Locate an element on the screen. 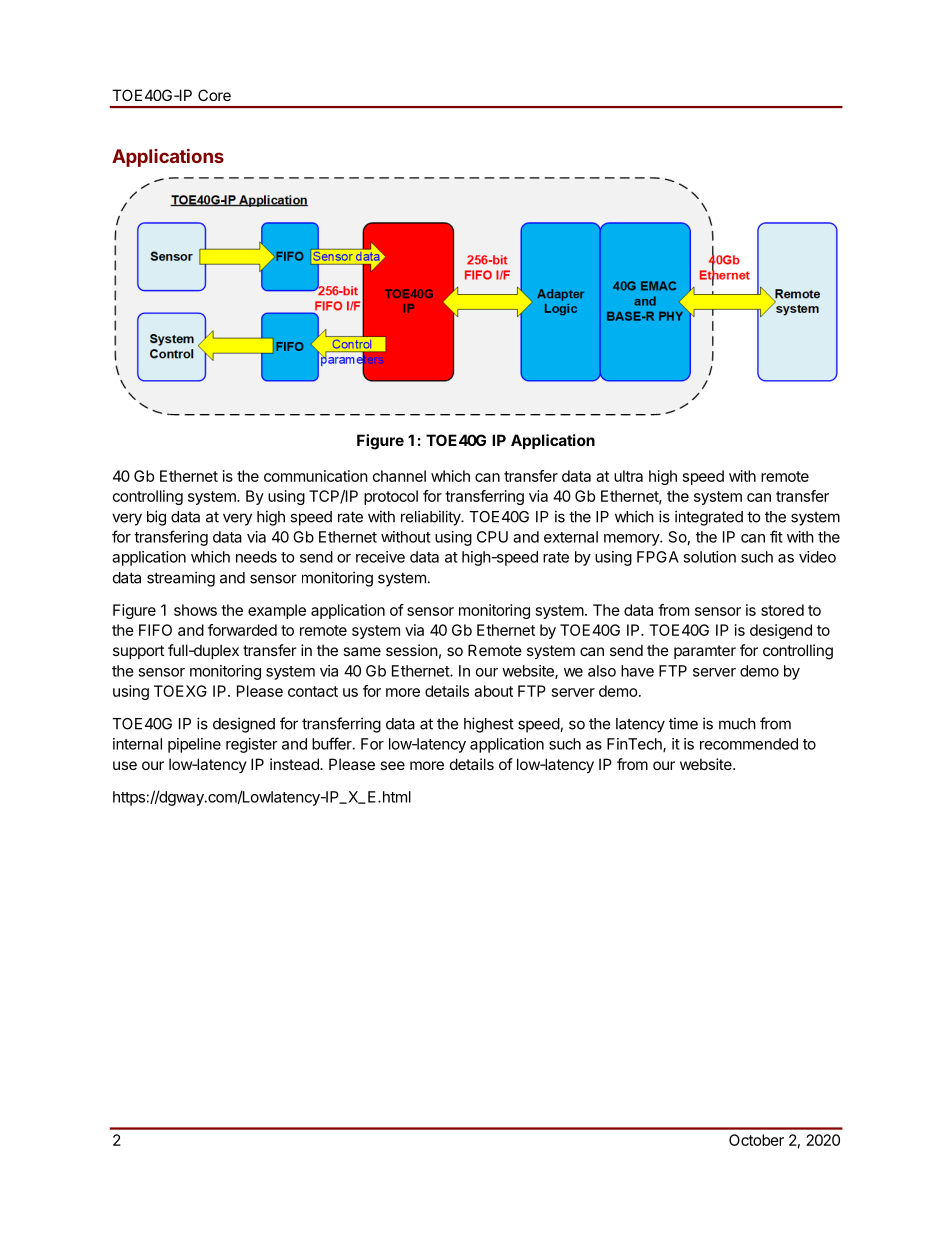  pipeline is located at coordinates (194, 745).
